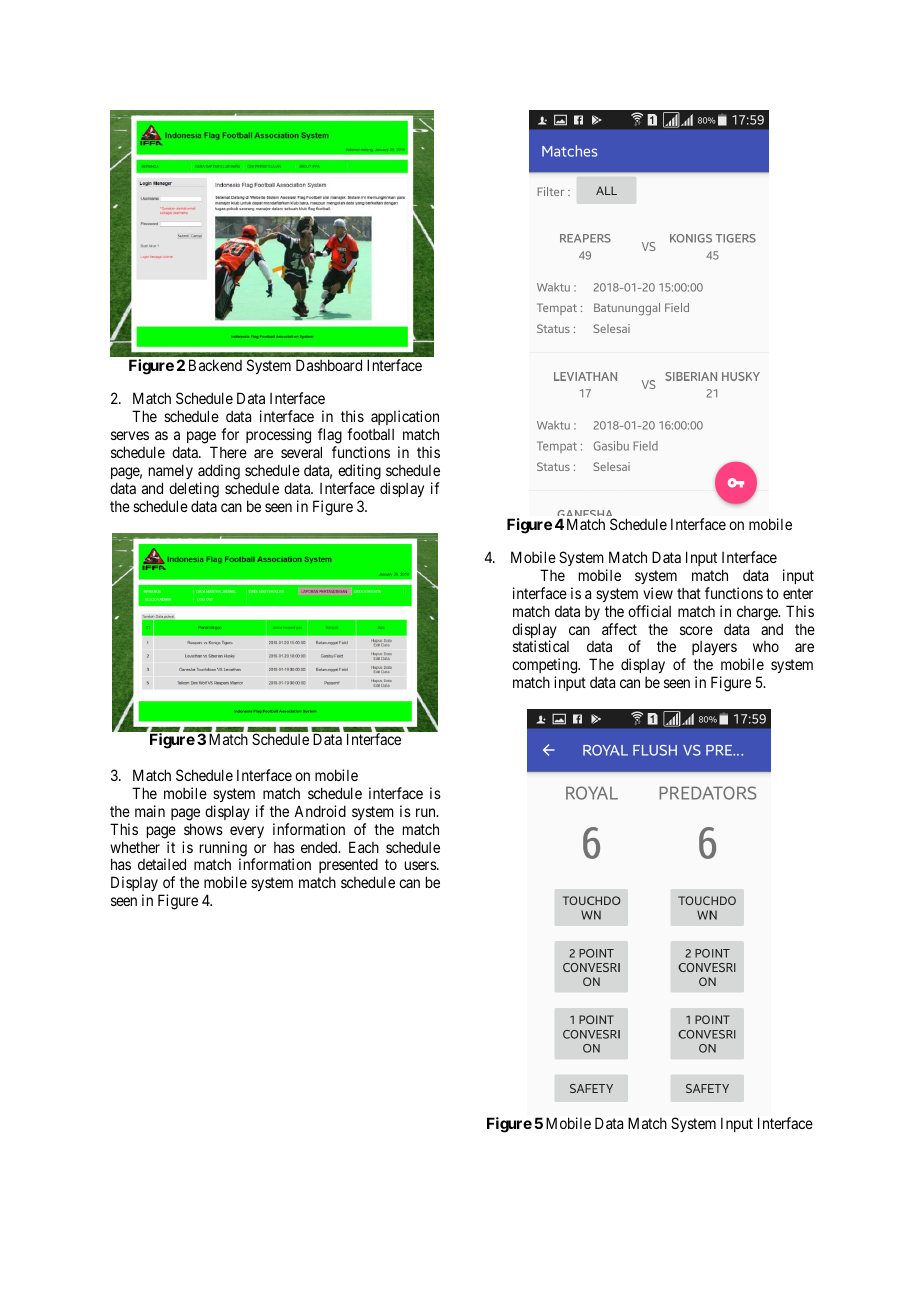 The image size is (924, 1308). What do you see at coordinates (370, 434) in the screenshot?
I see `football` at bounding box center [370, 434].
